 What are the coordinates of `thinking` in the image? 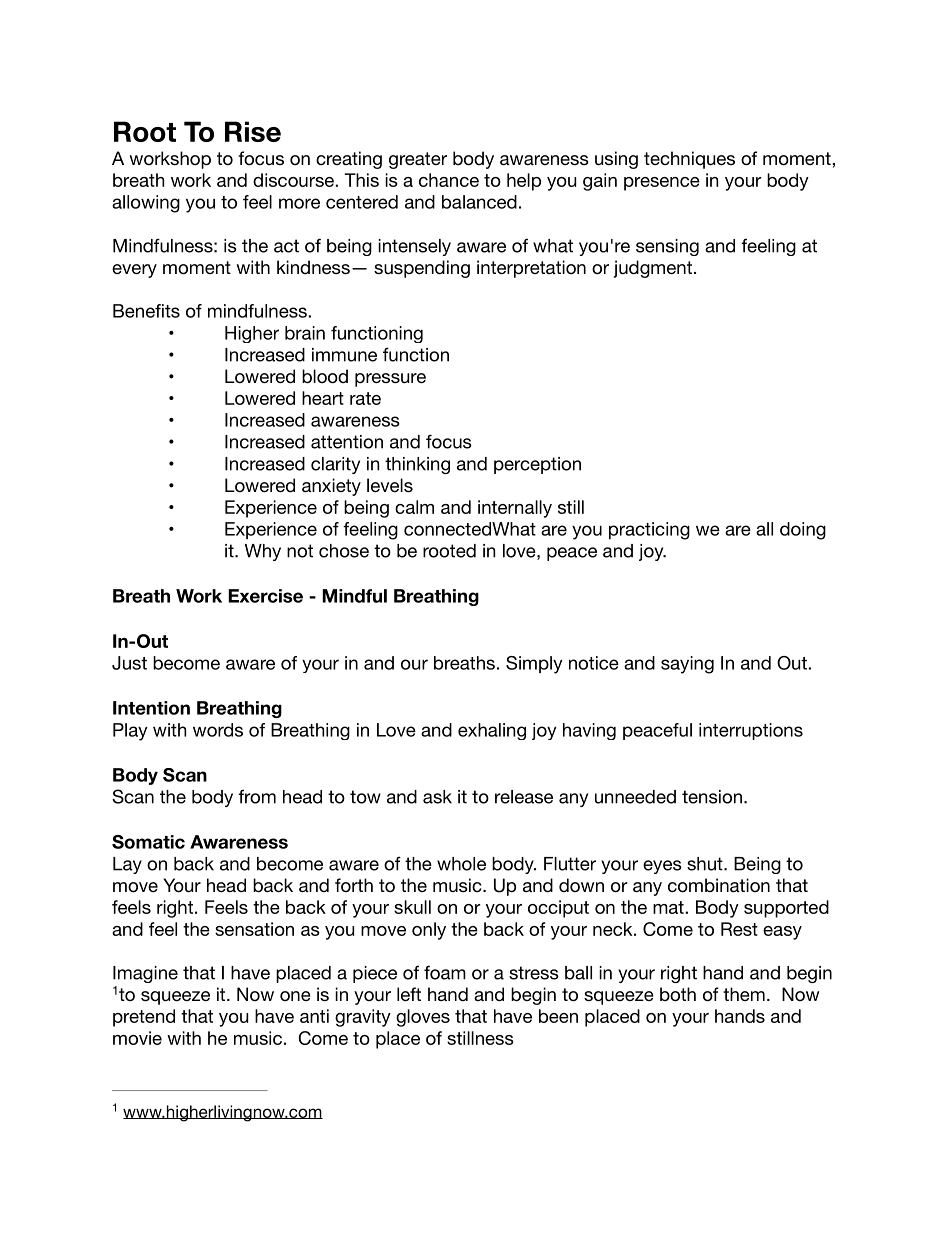 It's located at (417, 465).
